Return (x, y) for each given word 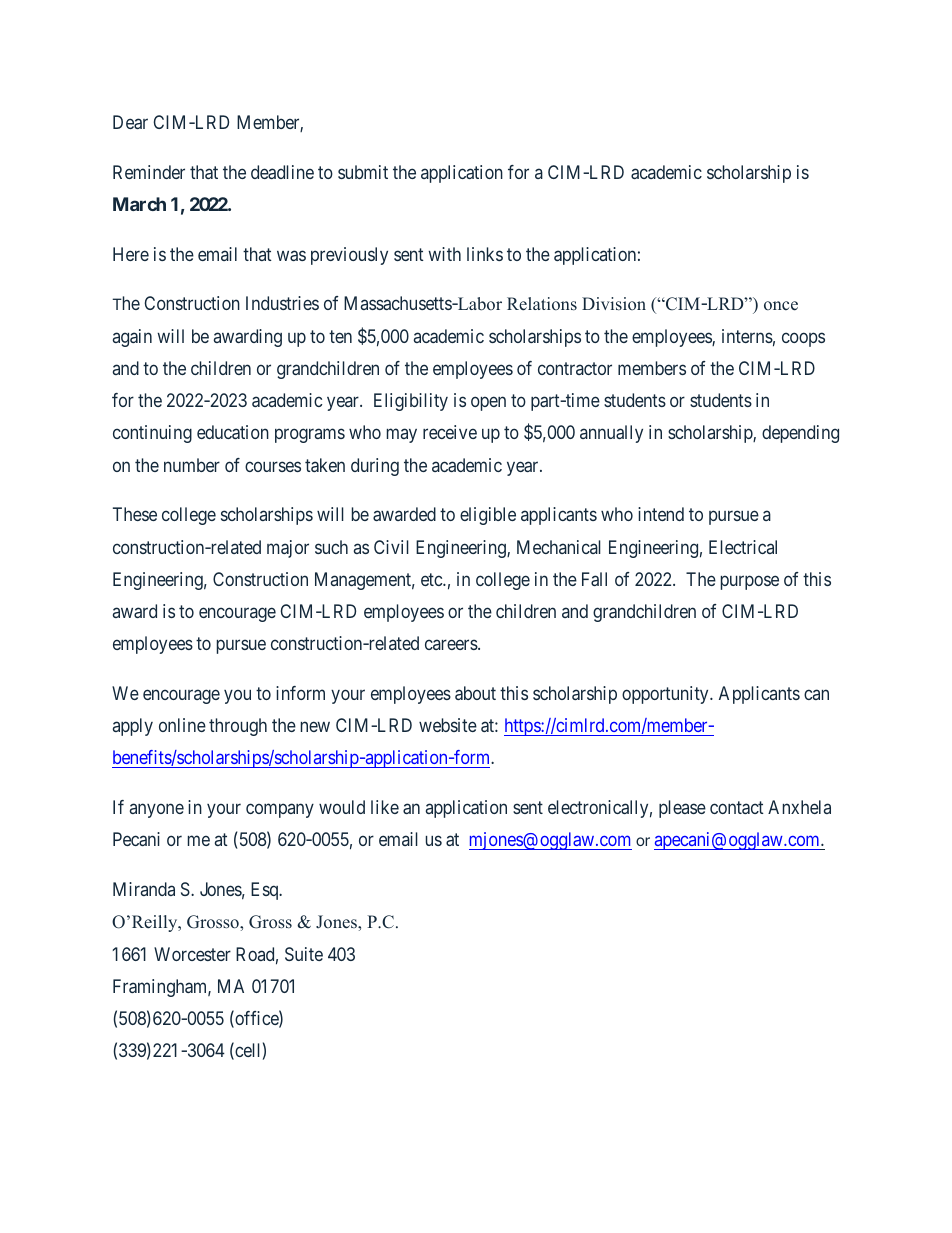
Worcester (192, 954)
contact (737, 807)
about (475, 693)
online (182, 725)
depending (800, 434)
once (781, 306)
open (488, 404)
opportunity (666, 695)
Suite (304, 954)
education (233, 432)
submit (363, 172)
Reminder (149, 172)
